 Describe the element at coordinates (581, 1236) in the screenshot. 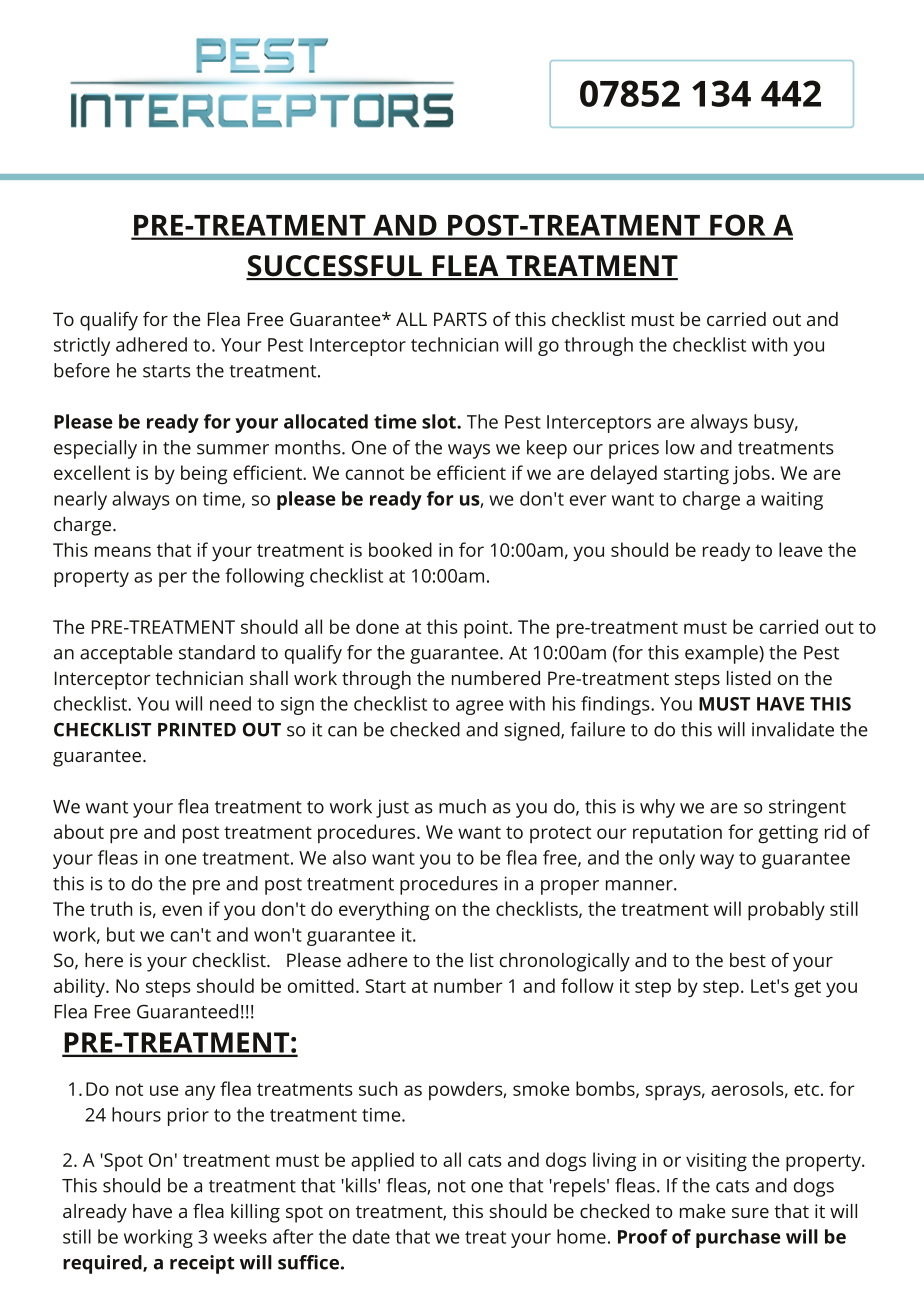

I see `home` at that location.
